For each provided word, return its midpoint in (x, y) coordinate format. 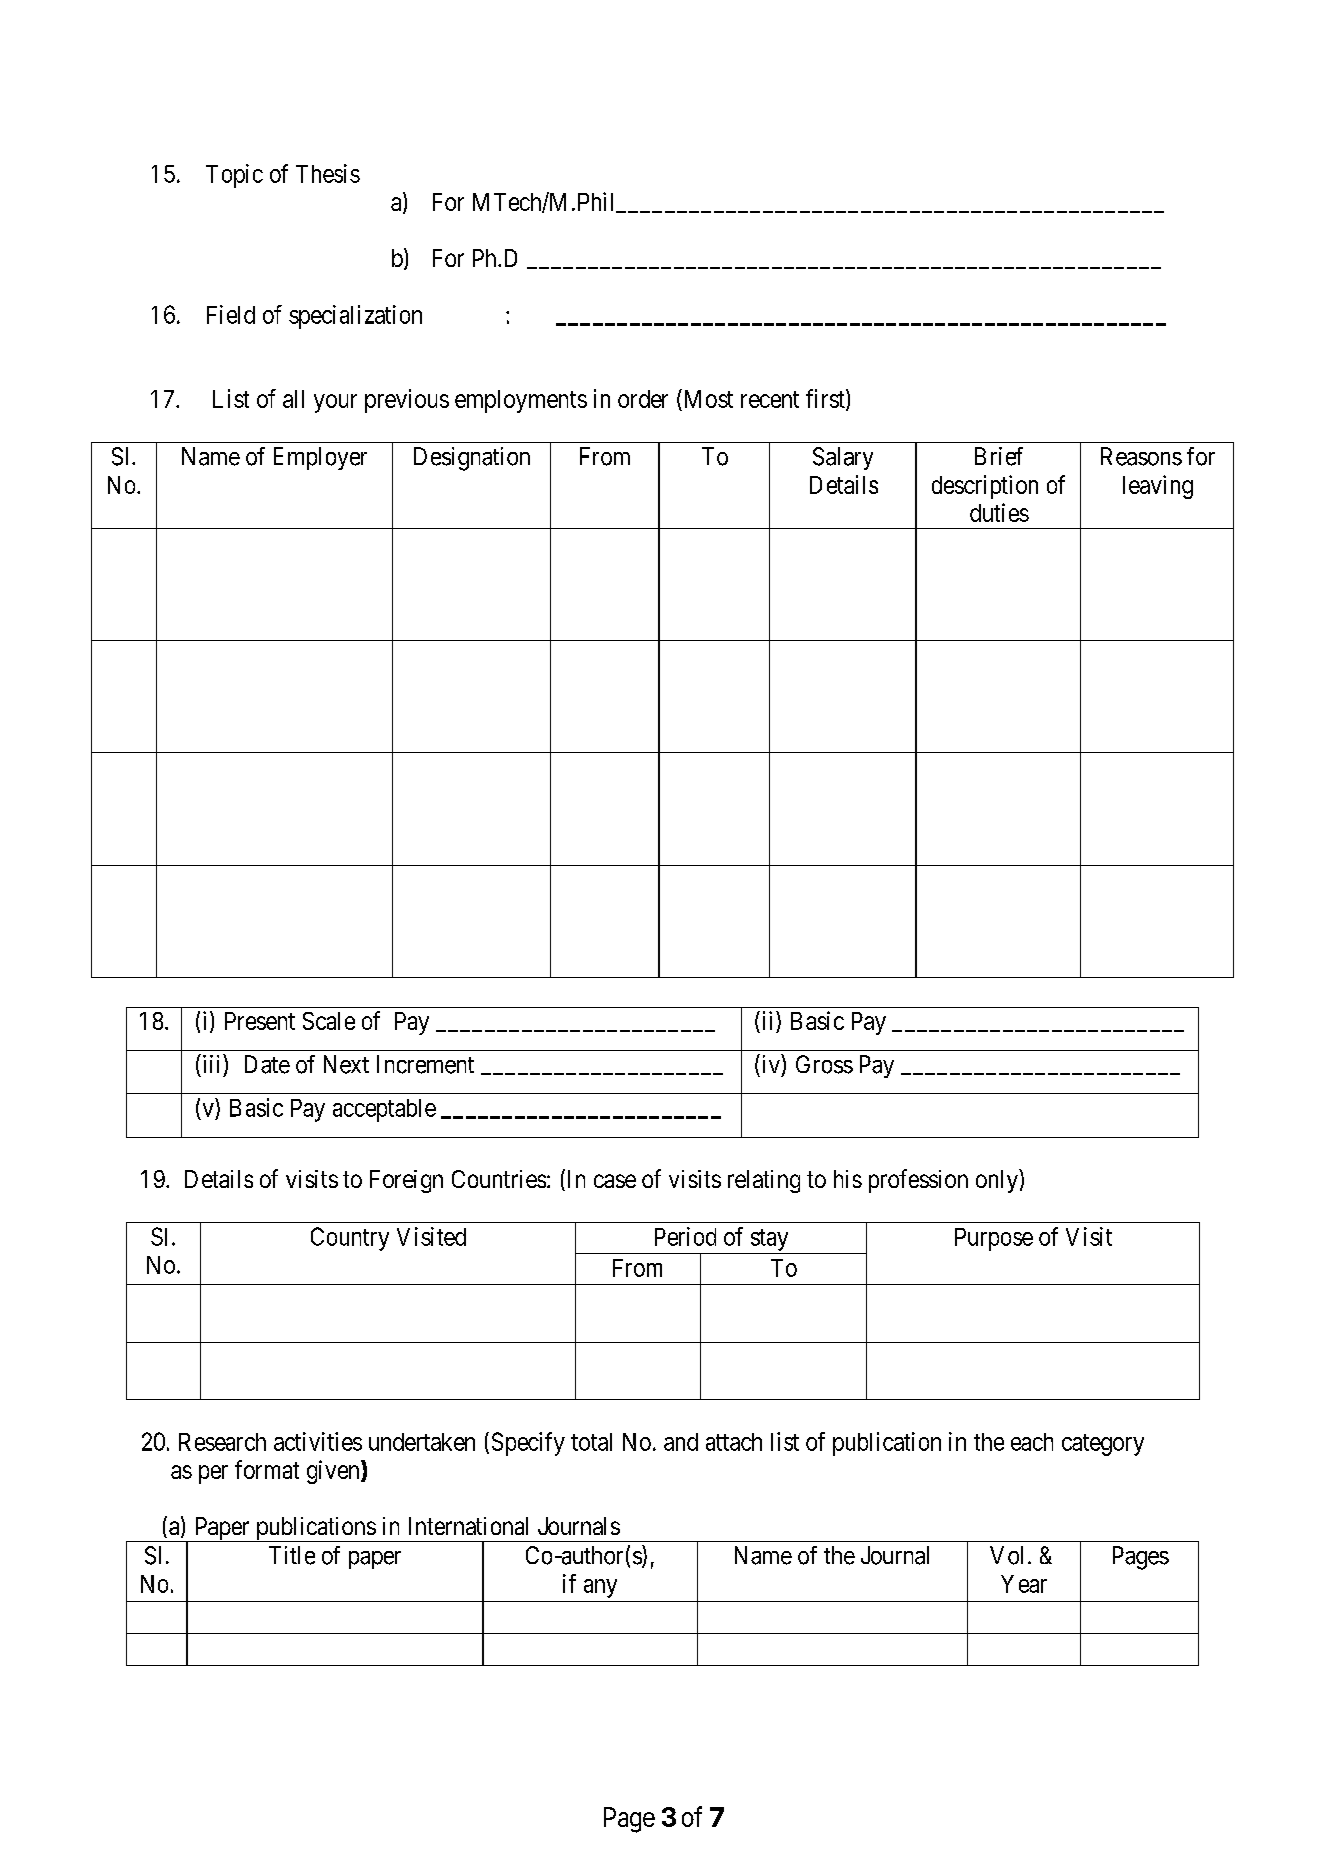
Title (292, 1555)
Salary (843, 458)
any (600, 1588)
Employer (320, 458)
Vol (1006, 1555)
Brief (999, 456)
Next (346, 1064)
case (615, 1181)
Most (707, 400)
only (998, 1181)
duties (999, 512)
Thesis (328, 173)
